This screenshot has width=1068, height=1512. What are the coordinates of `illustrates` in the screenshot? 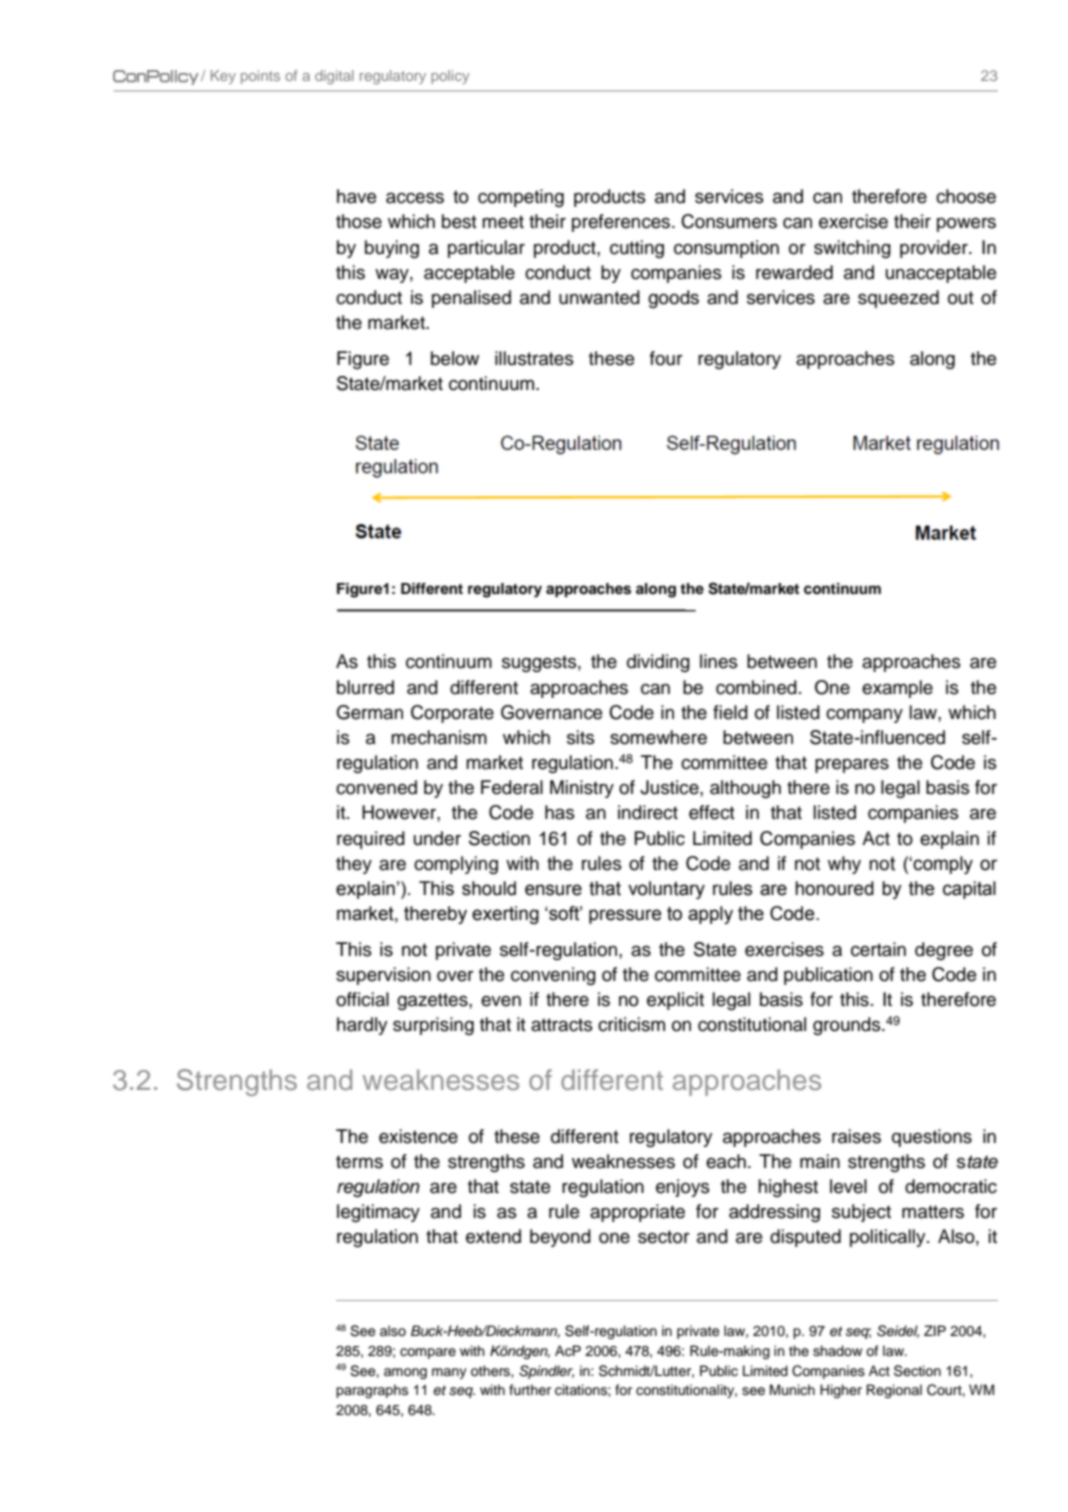 It's located at (534, 358).
